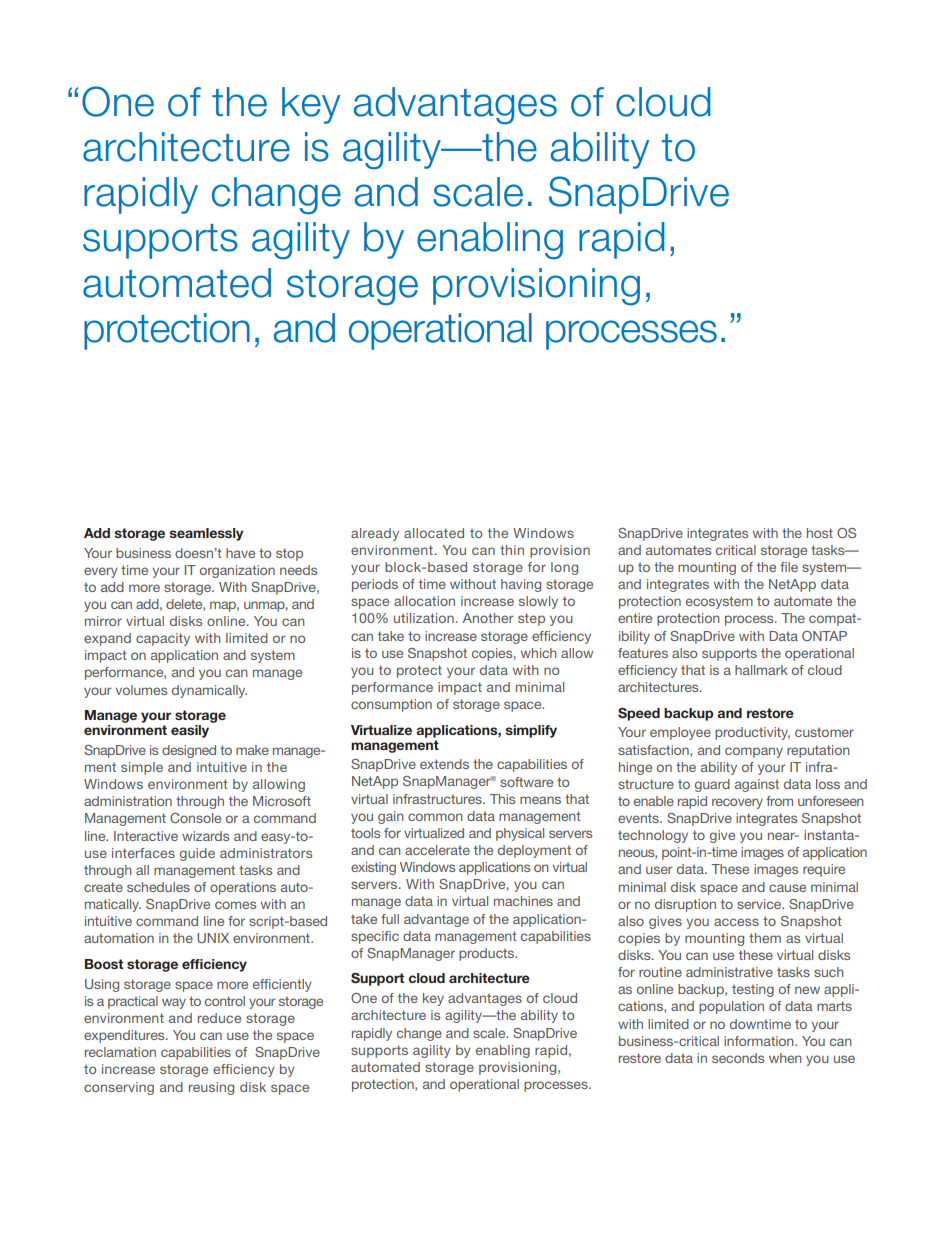 This page has width=952, height=1233. Describe the element at coordinates (512, 550) in the page. I see `thin` at that location.
